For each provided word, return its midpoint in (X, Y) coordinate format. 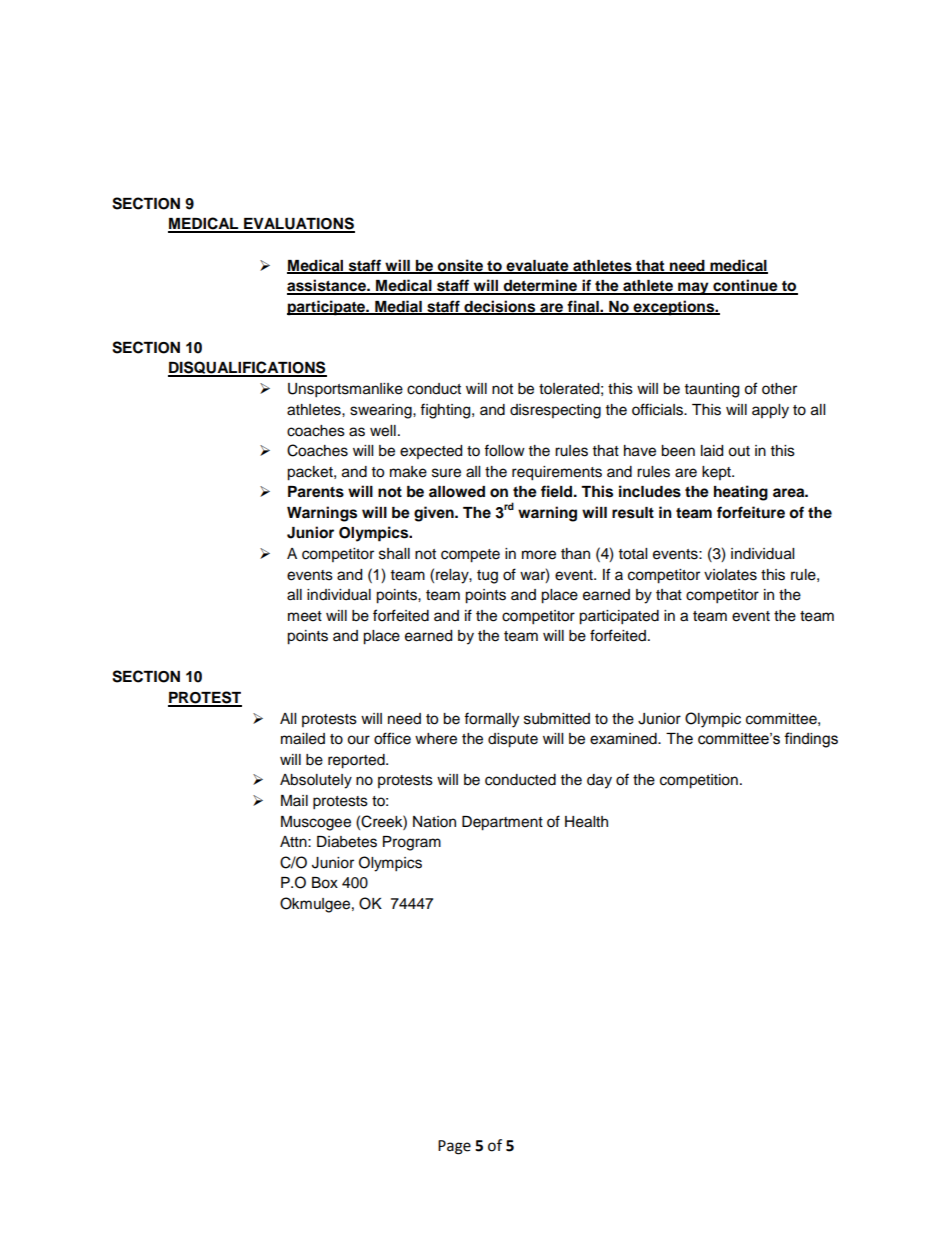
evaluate (538, 266)
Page (454, 1147)
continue (745, 286)
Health (586, 822)
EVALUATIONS (298, 224)
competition (699, 781)
